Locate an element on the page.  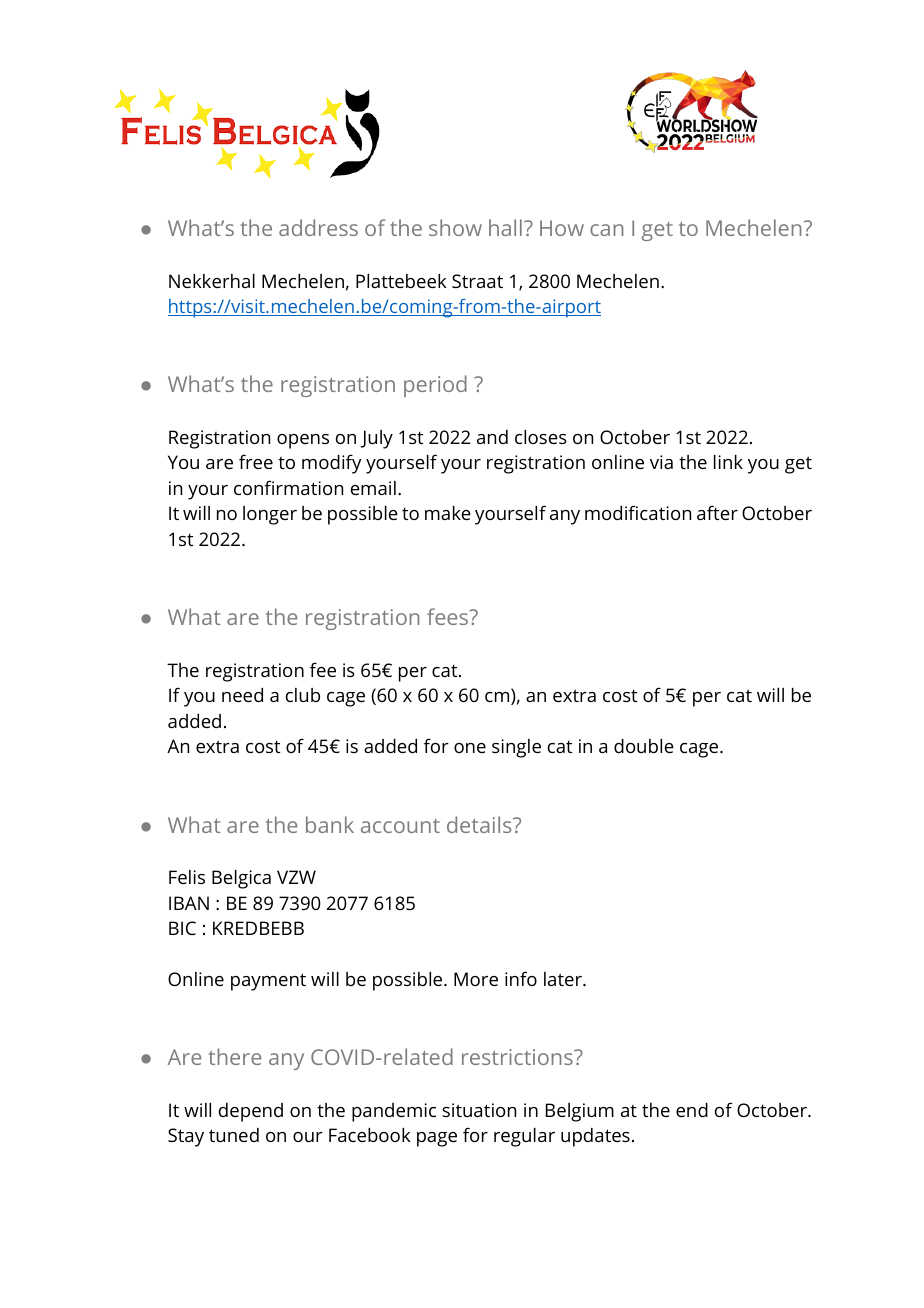
free is located at coordinates (256, 461).
